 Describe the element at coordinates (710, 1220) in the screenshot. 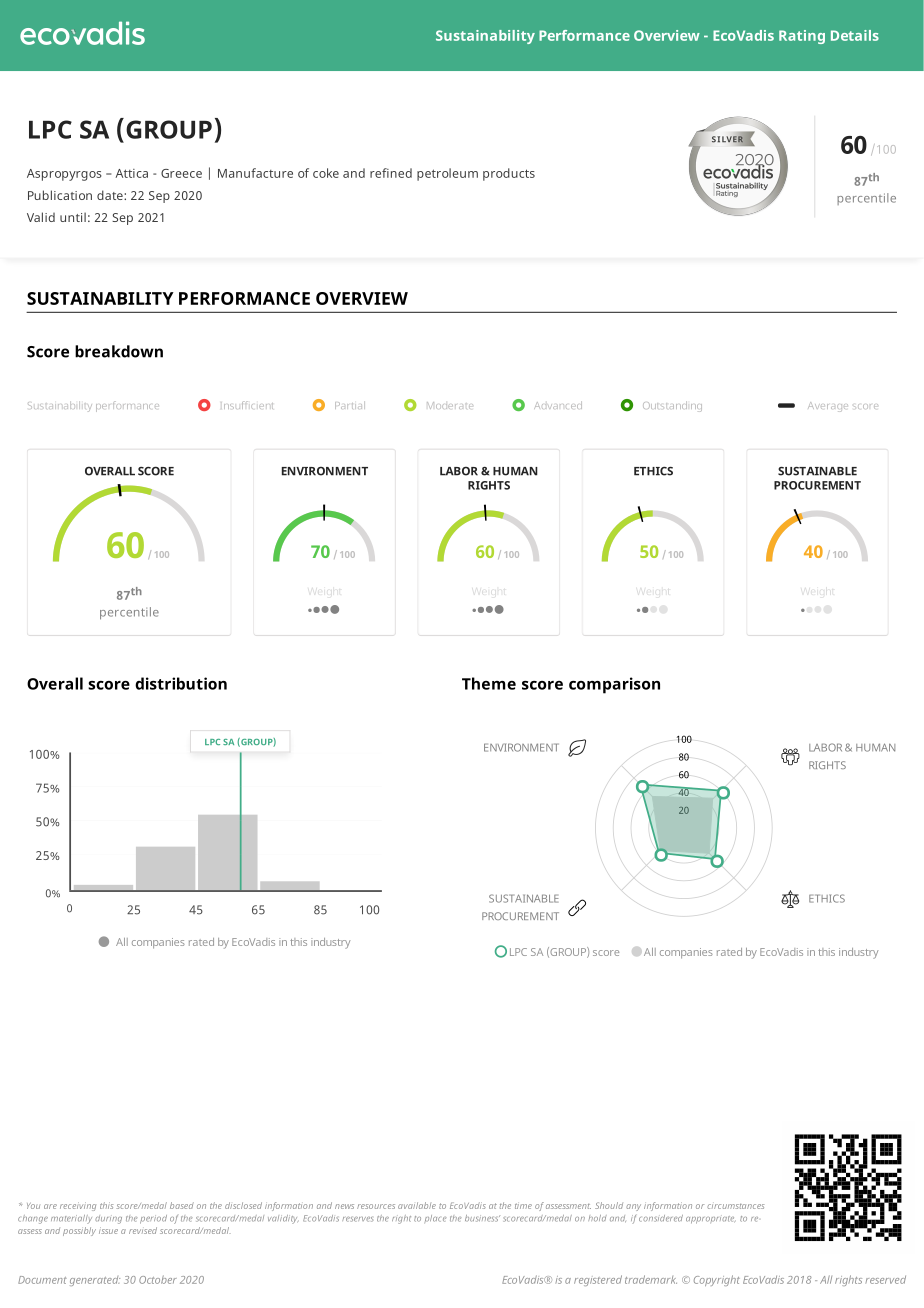

I see `appropriate` at that location.
